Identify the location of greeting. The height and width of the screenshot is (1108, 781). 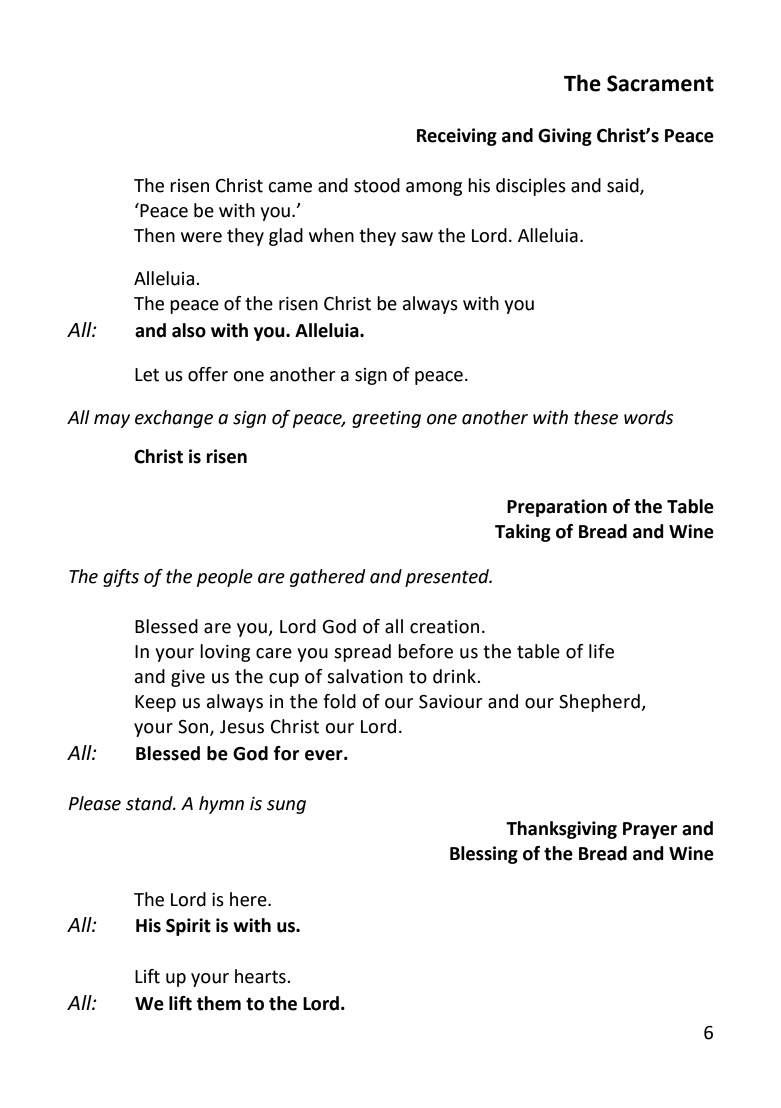
(386, 419).
